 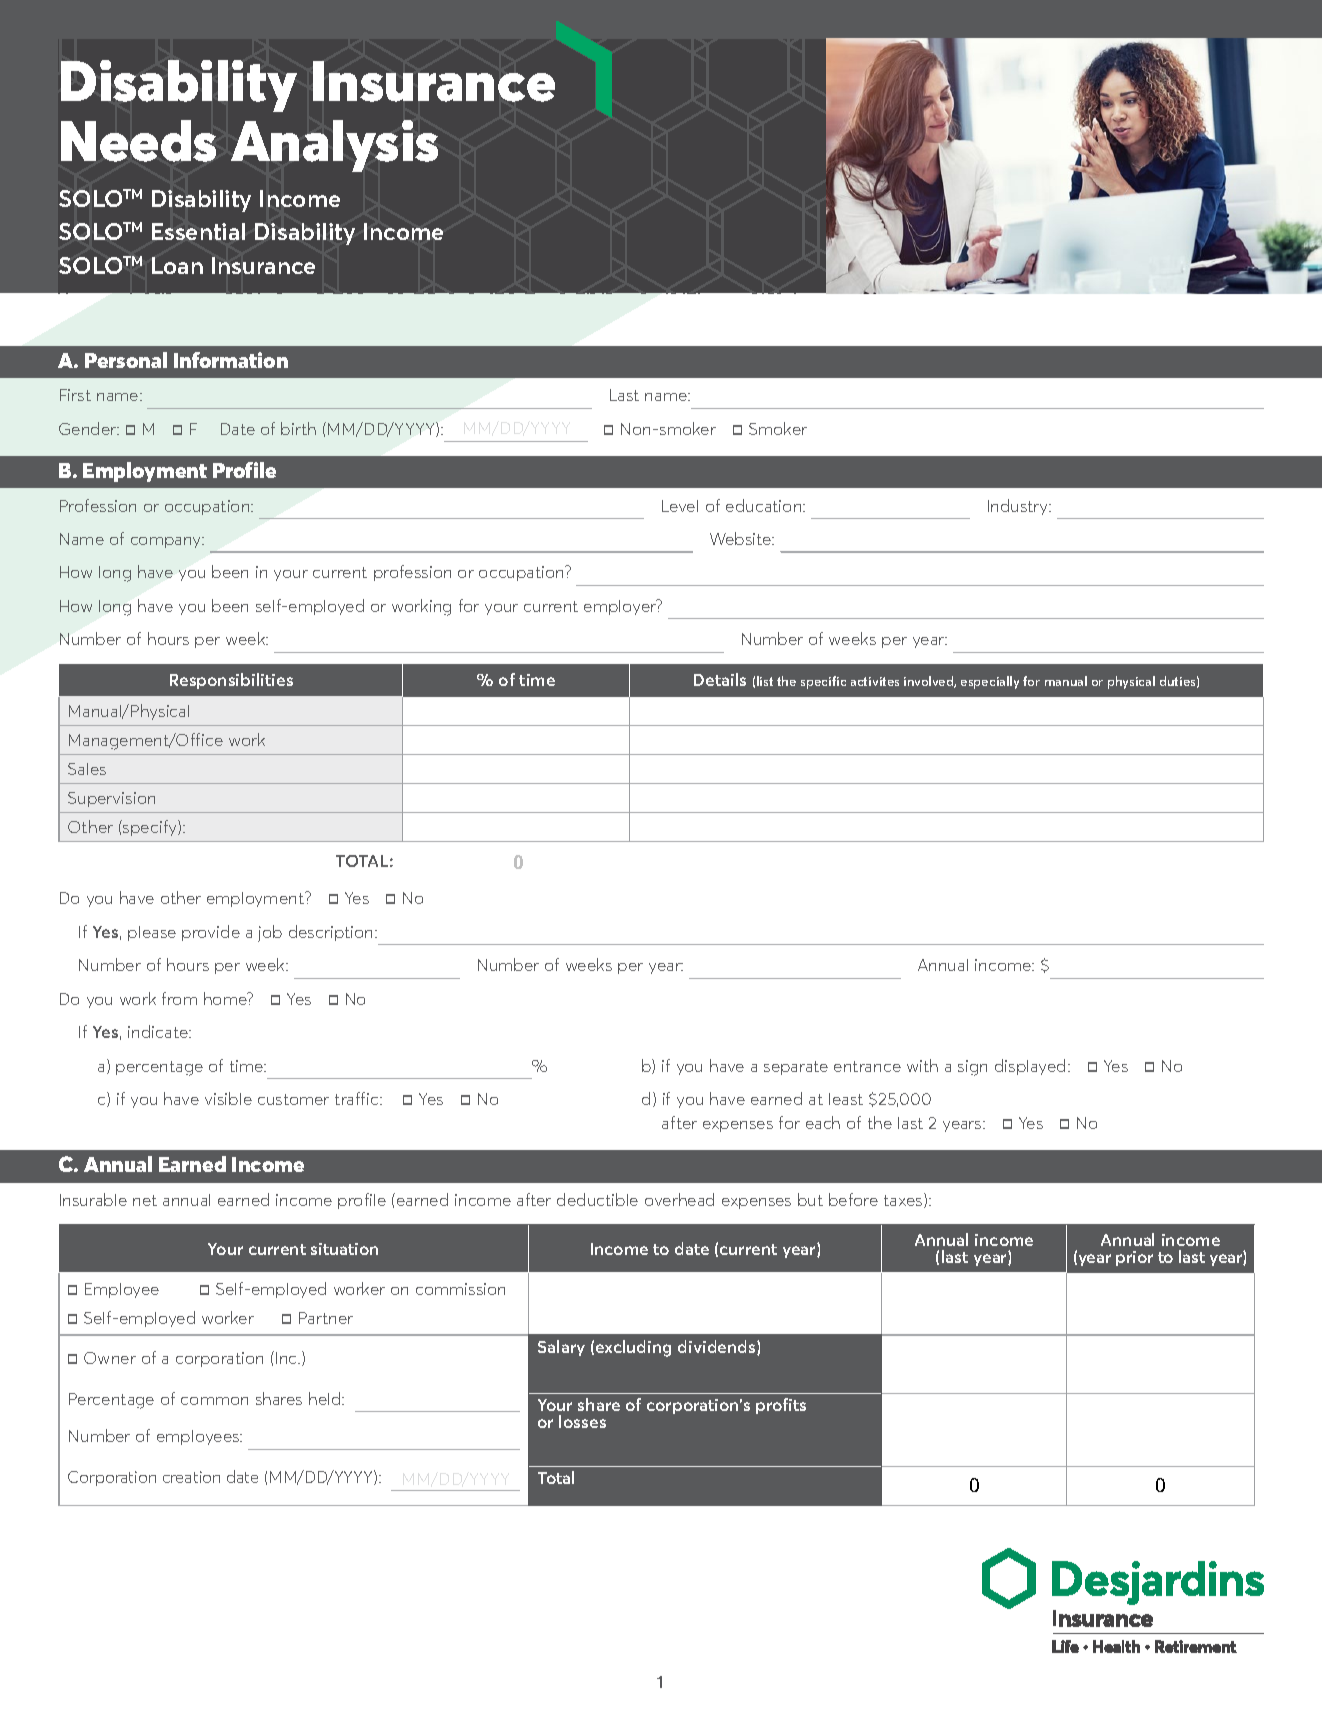 What do you see at coordinates (582, 1421) in the screenshot?
I see `losses` at bounding box center [582, 1421].
